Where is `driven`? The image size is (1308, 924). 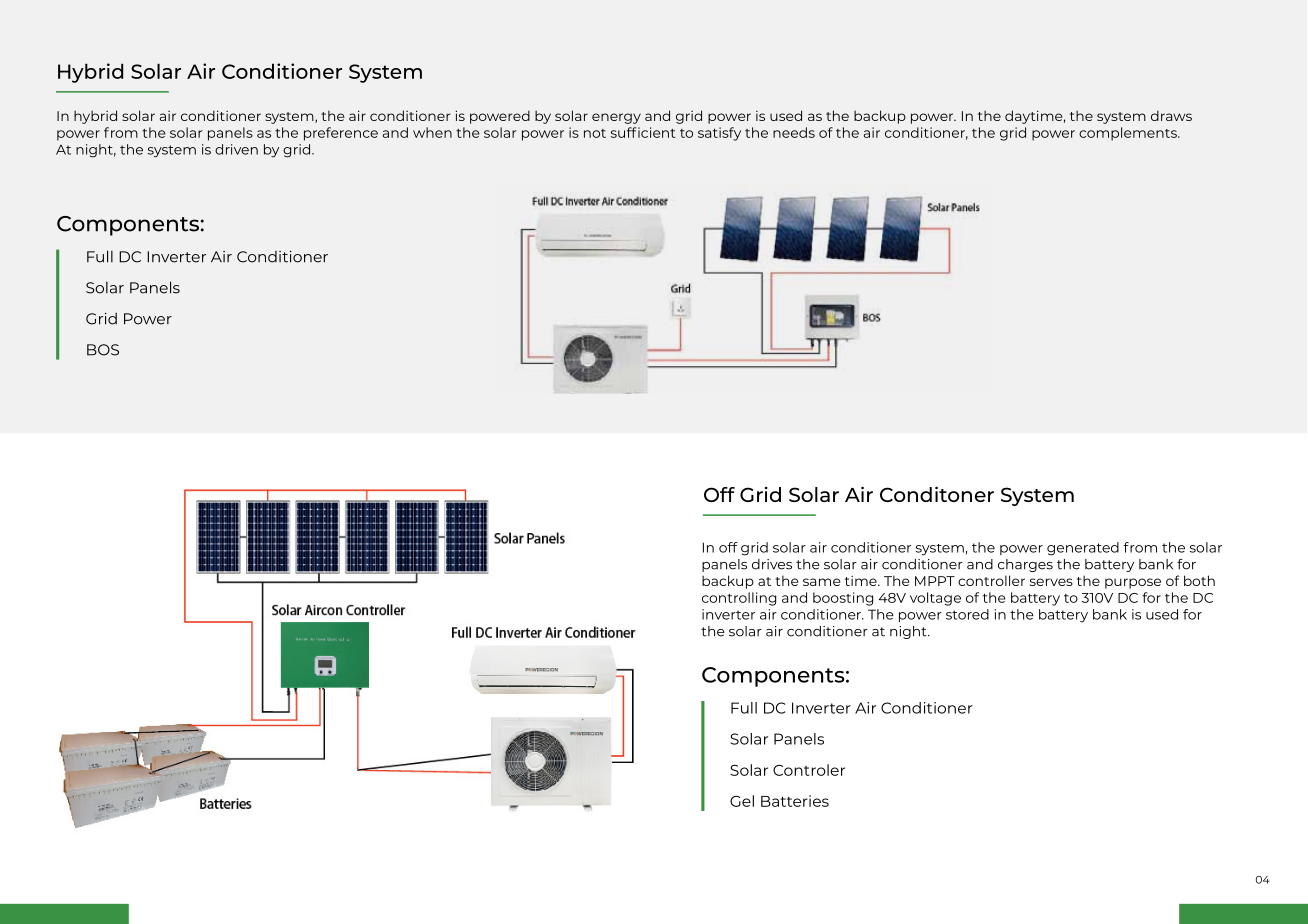
driven is located at coordinates (236, 149).
